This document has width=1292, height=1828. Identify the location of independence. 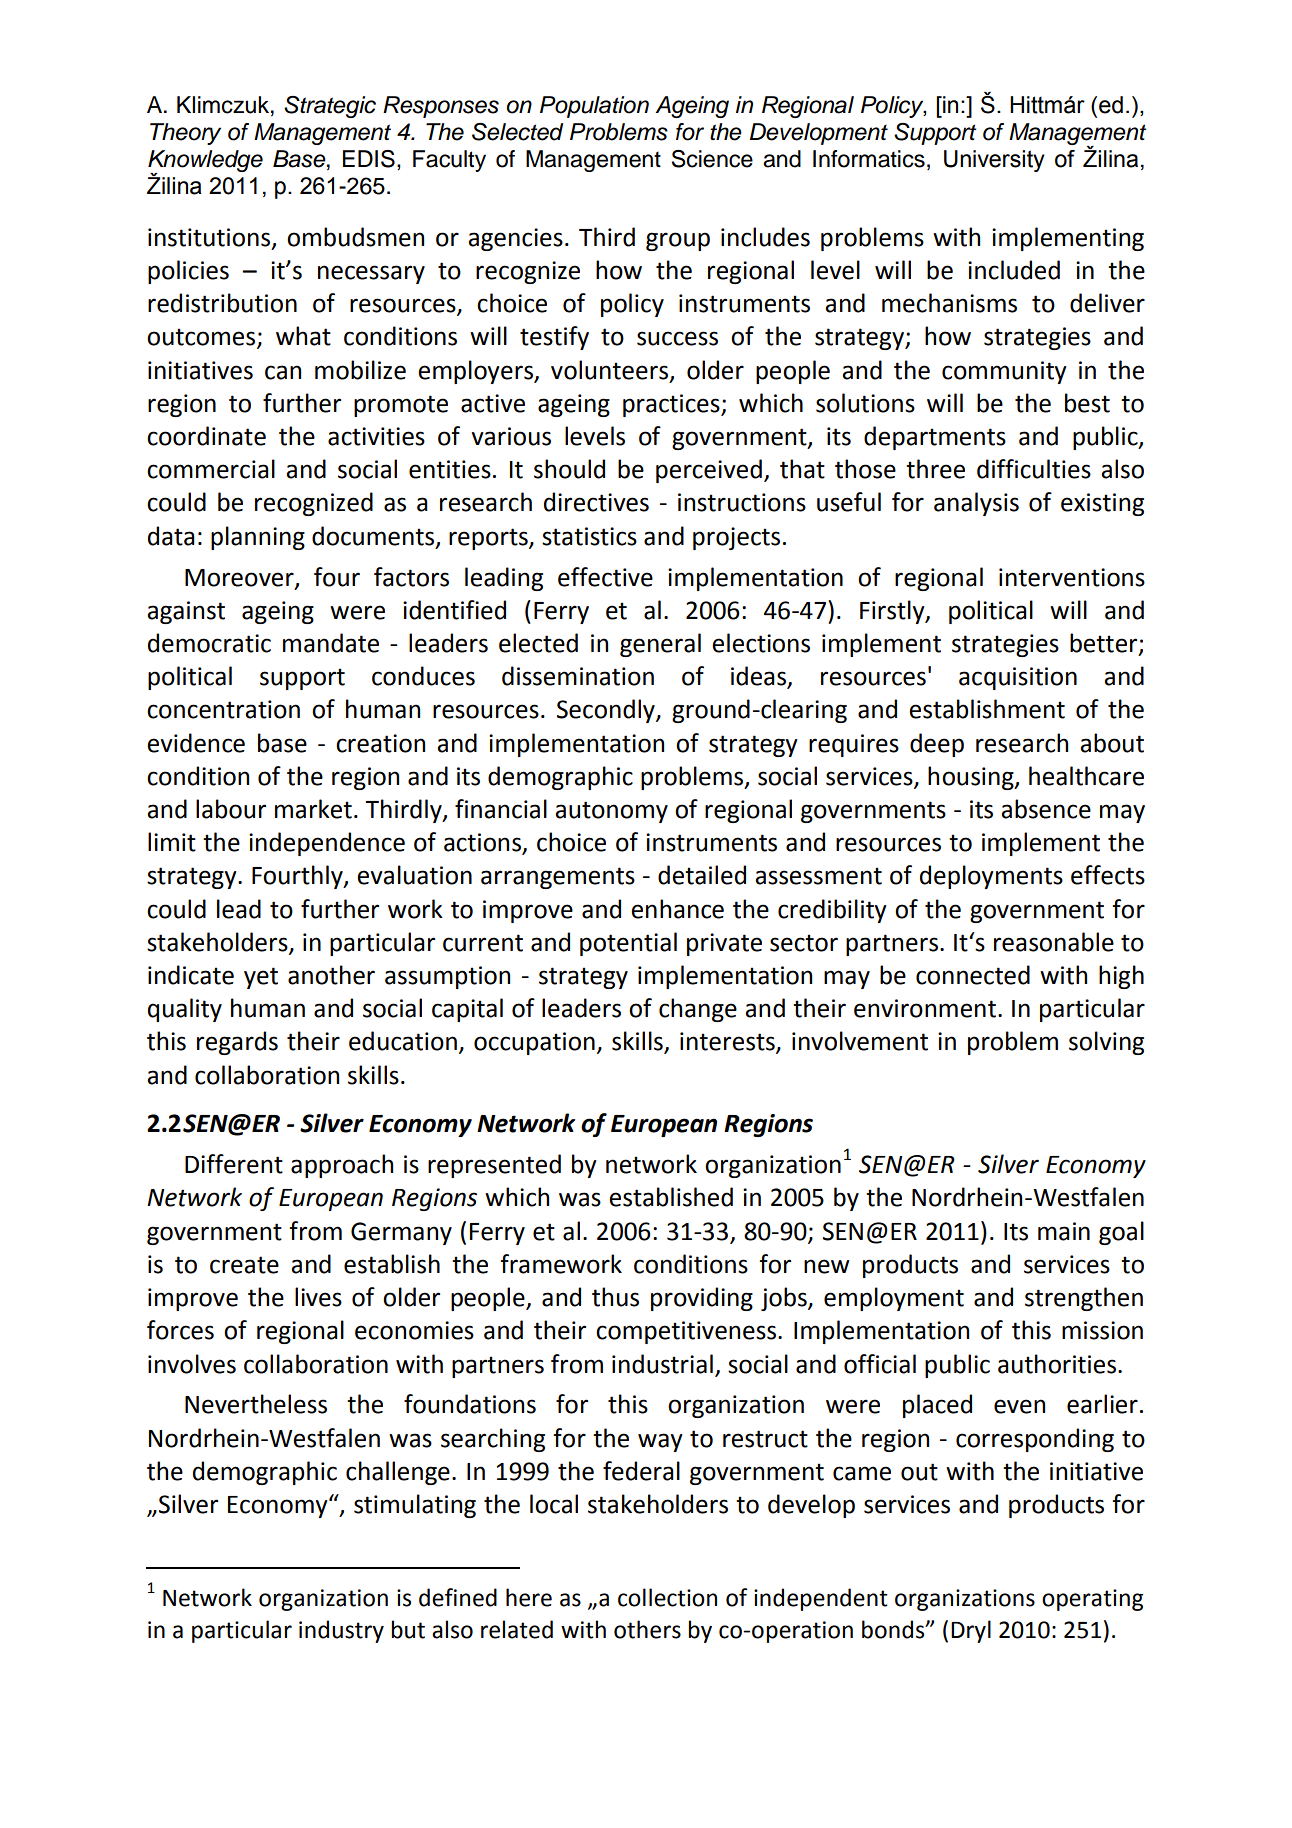
(327, 844).
